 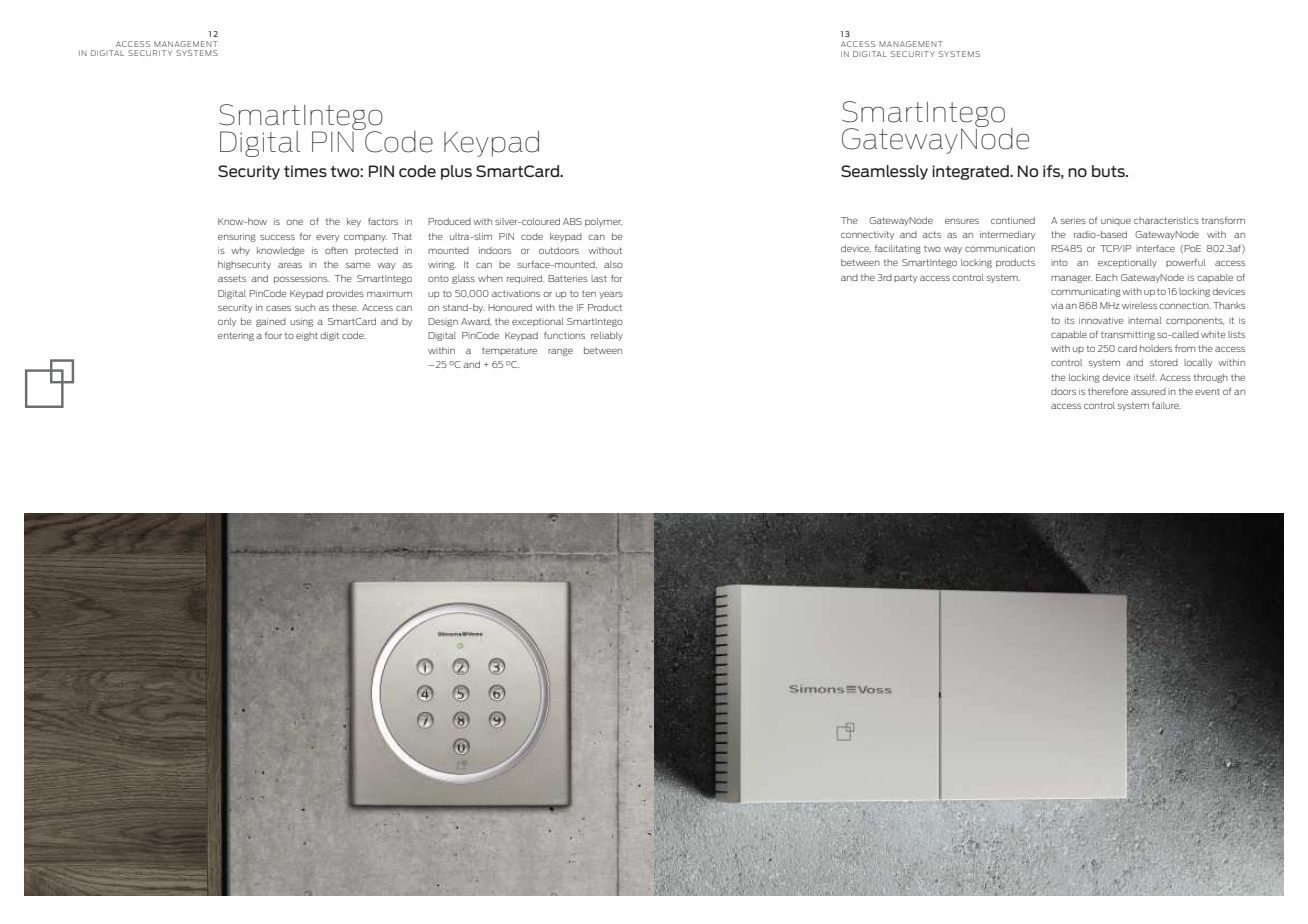 I want to click on temperature, so click(x=509, y=351).
